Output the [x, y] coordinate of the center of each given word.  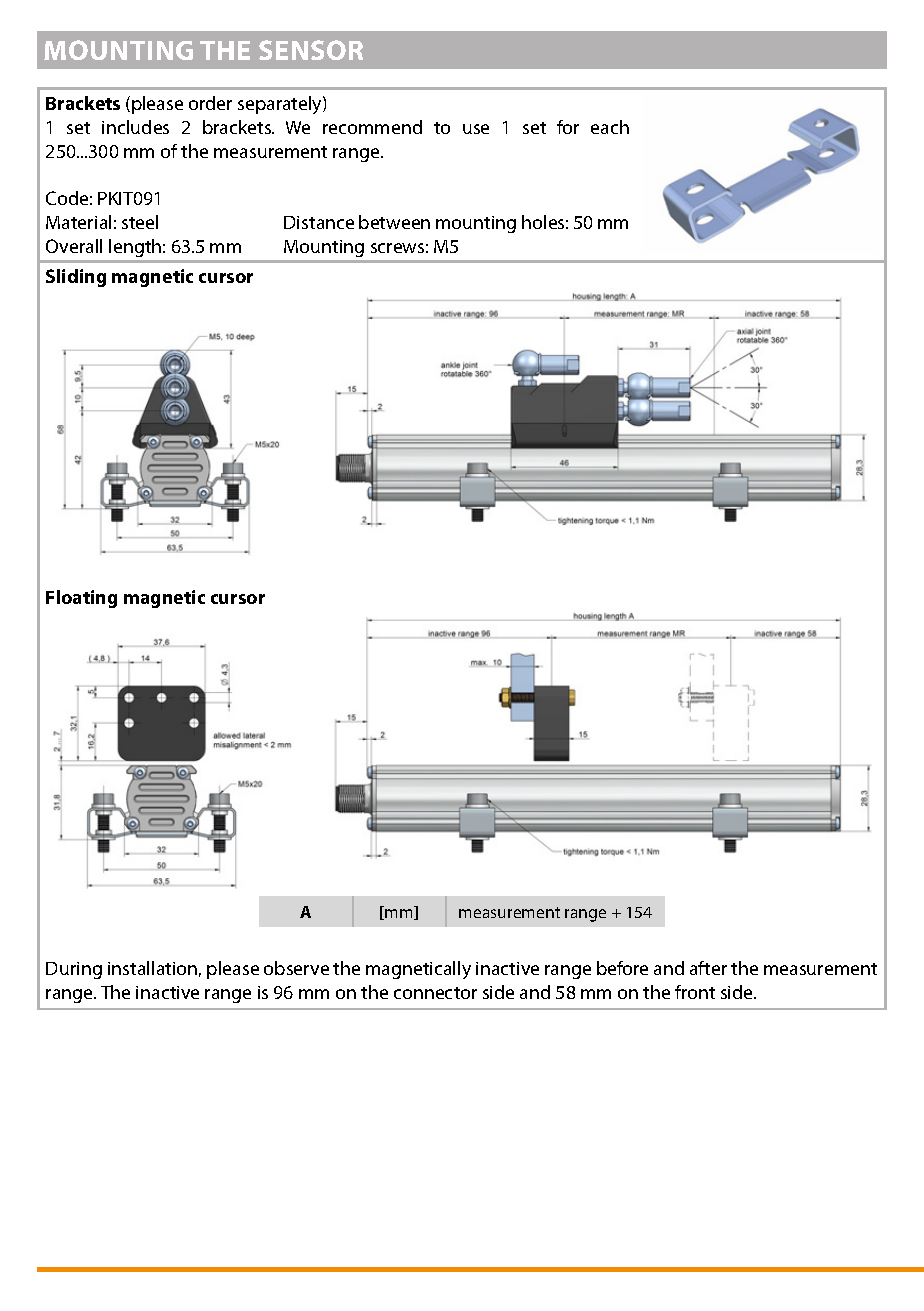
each [610, 127]
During [74, 970]
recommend [372, 127]
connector [435, 993]
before [622, 968]
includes [135, 127]
